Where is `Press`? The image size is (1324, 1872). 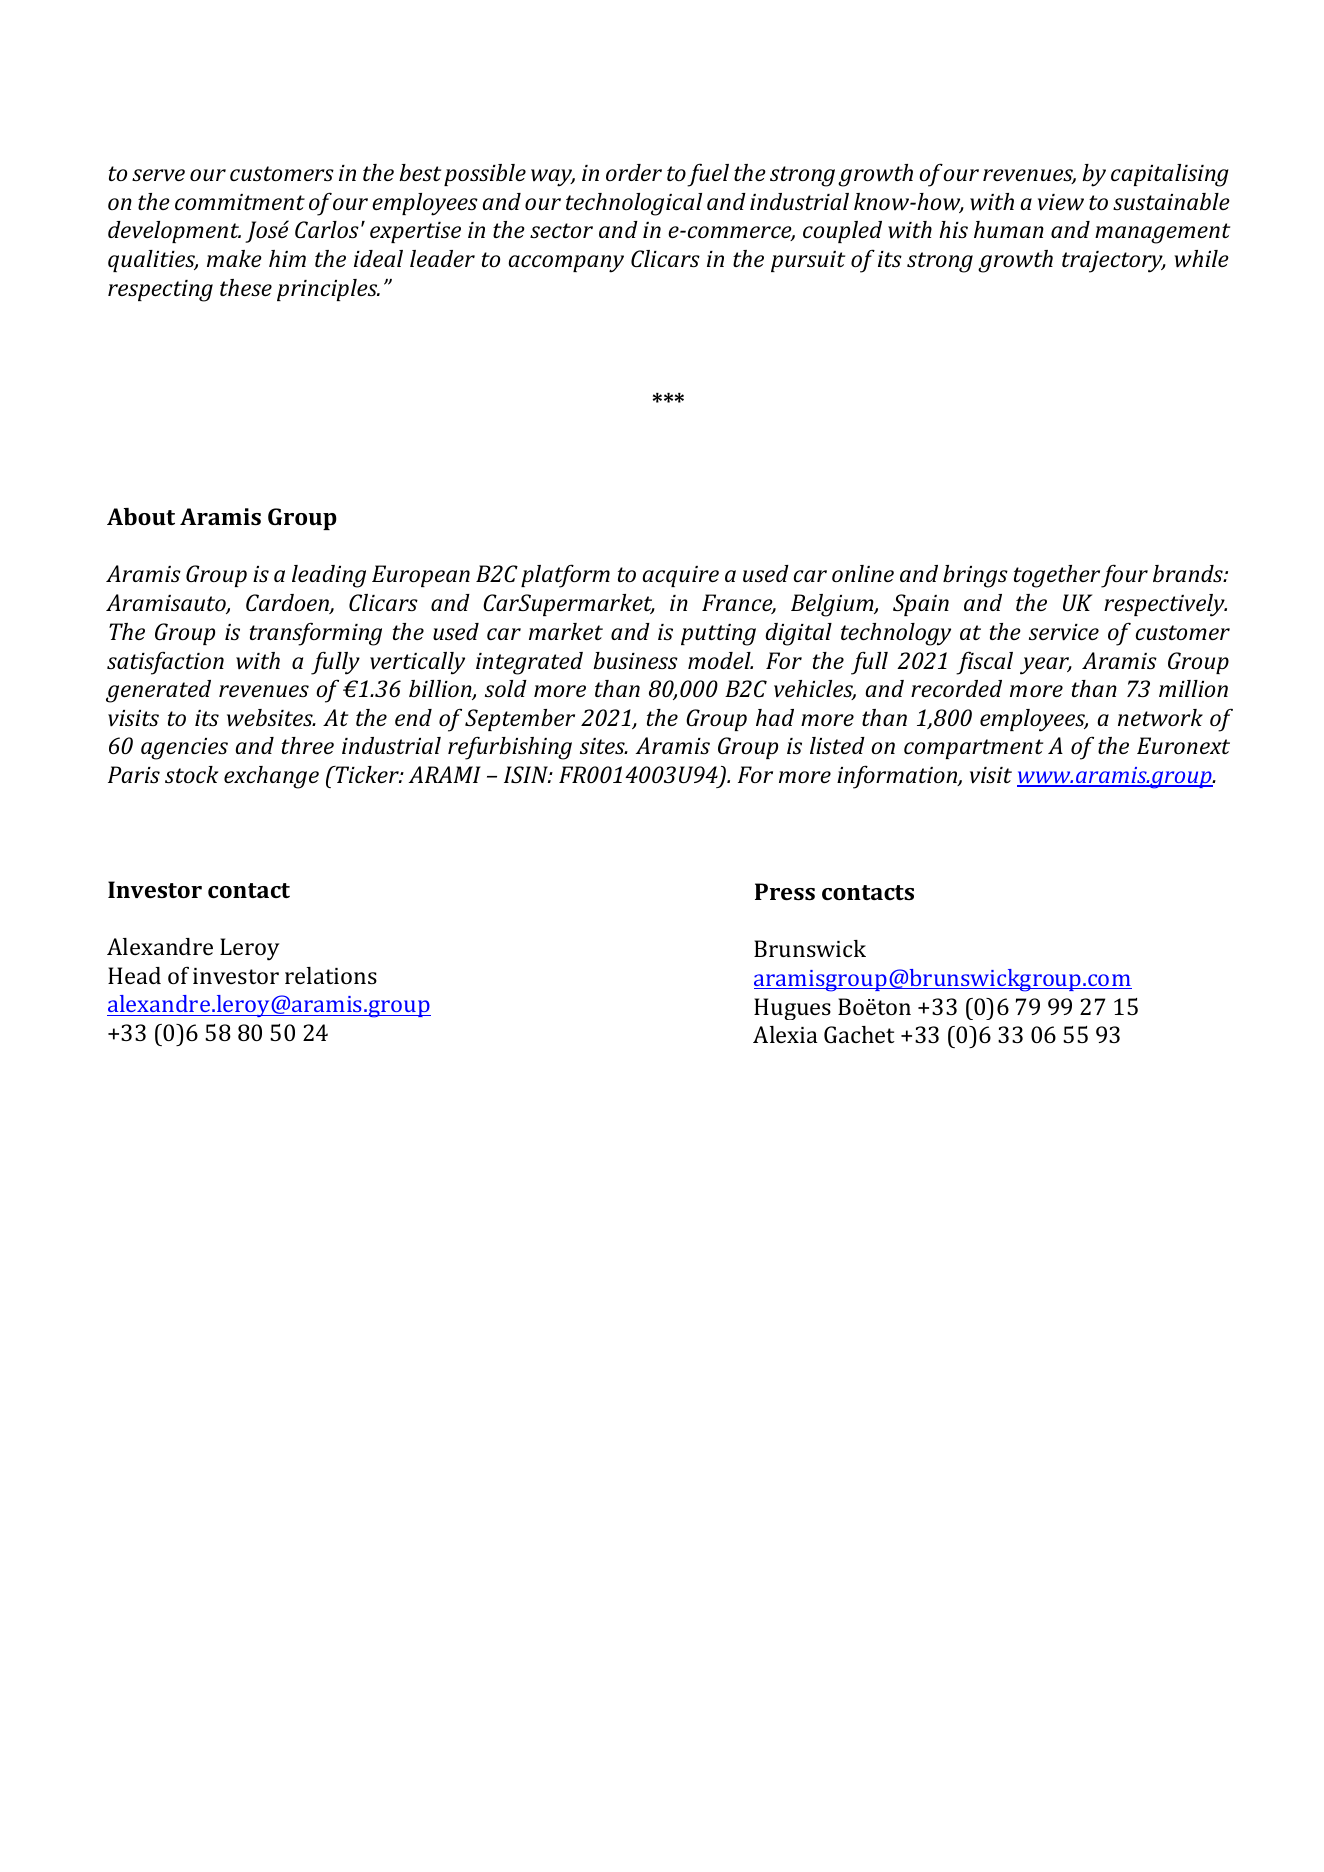 Press is located at coordinates (785, 891).
